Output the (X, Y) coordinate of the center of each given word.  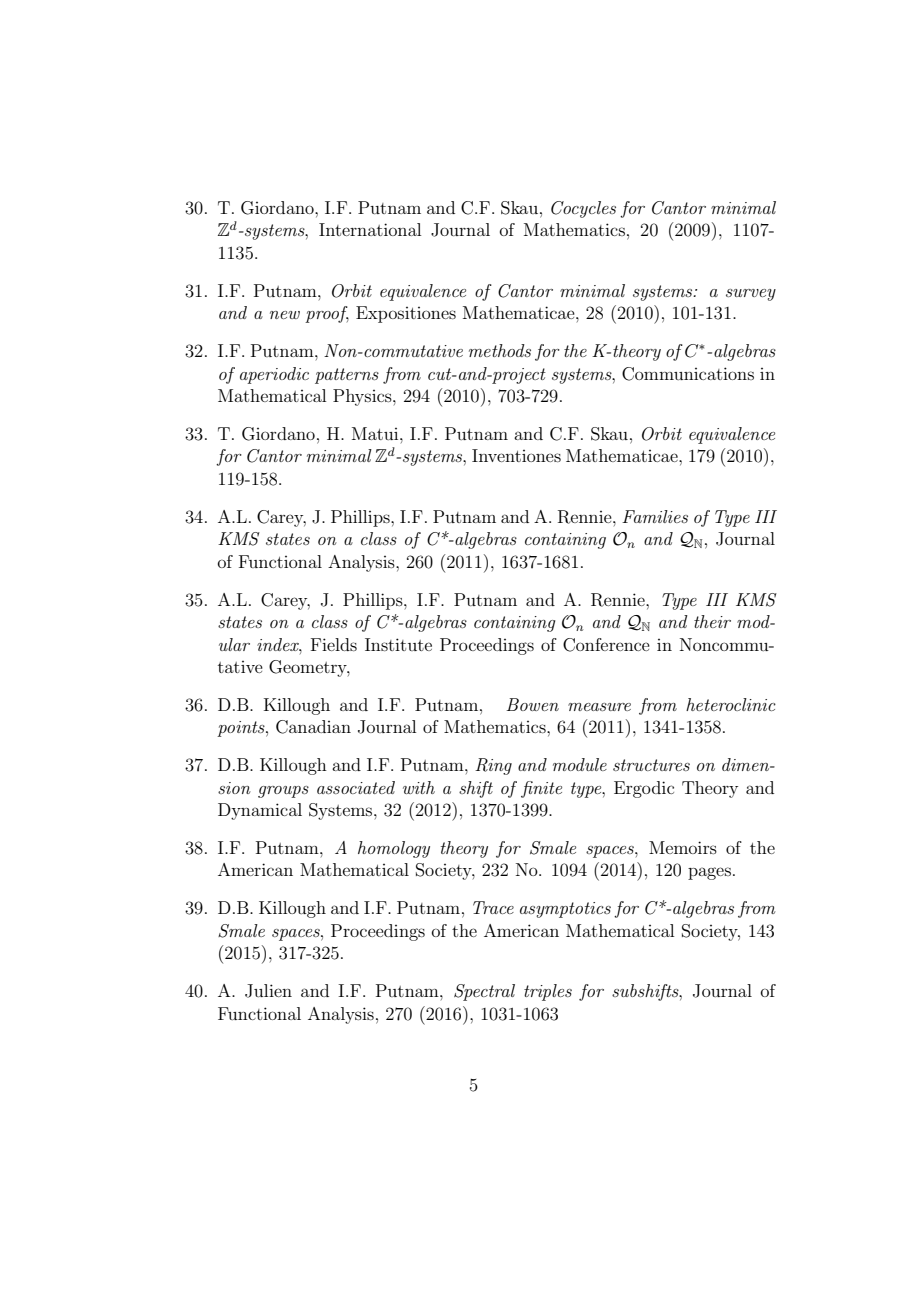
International (370, 229)
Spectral (484, 992)
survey (751, 295)
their (712, 621)
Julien (268, 991)
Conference (606, 645)
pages (709, 873)
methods (500, 350)
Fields (334, 644)
